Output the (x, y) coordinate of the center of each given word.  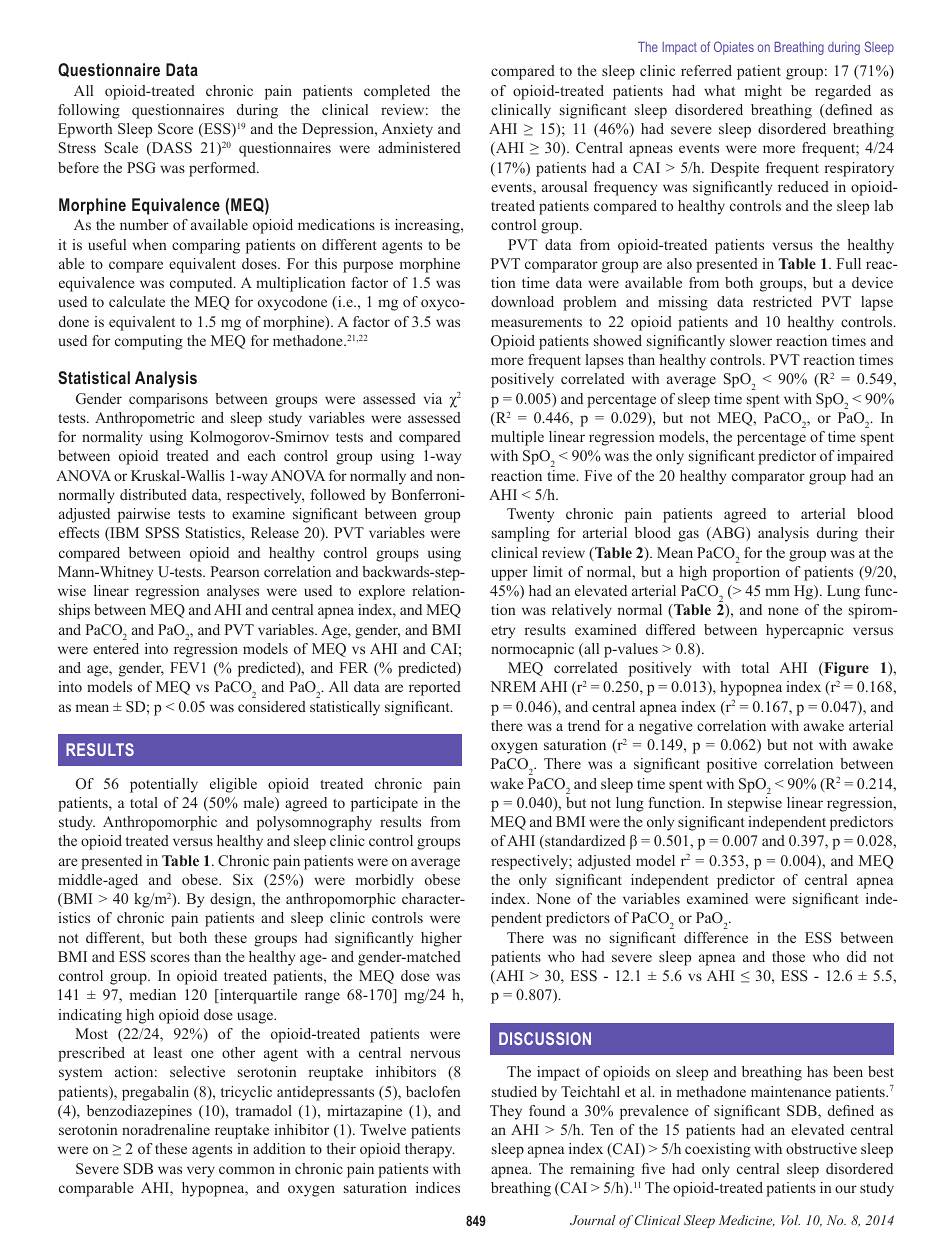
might (763, 92)
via (433, 398)
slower (751, 340)
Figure (845, 669)
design (232, 900)
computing (149, 342)
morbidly (385, 881)
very (201, 1172)
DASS (171, 149)
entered (116, 648)
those (788, 956)
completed (397, 92)
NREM (513, 686)
